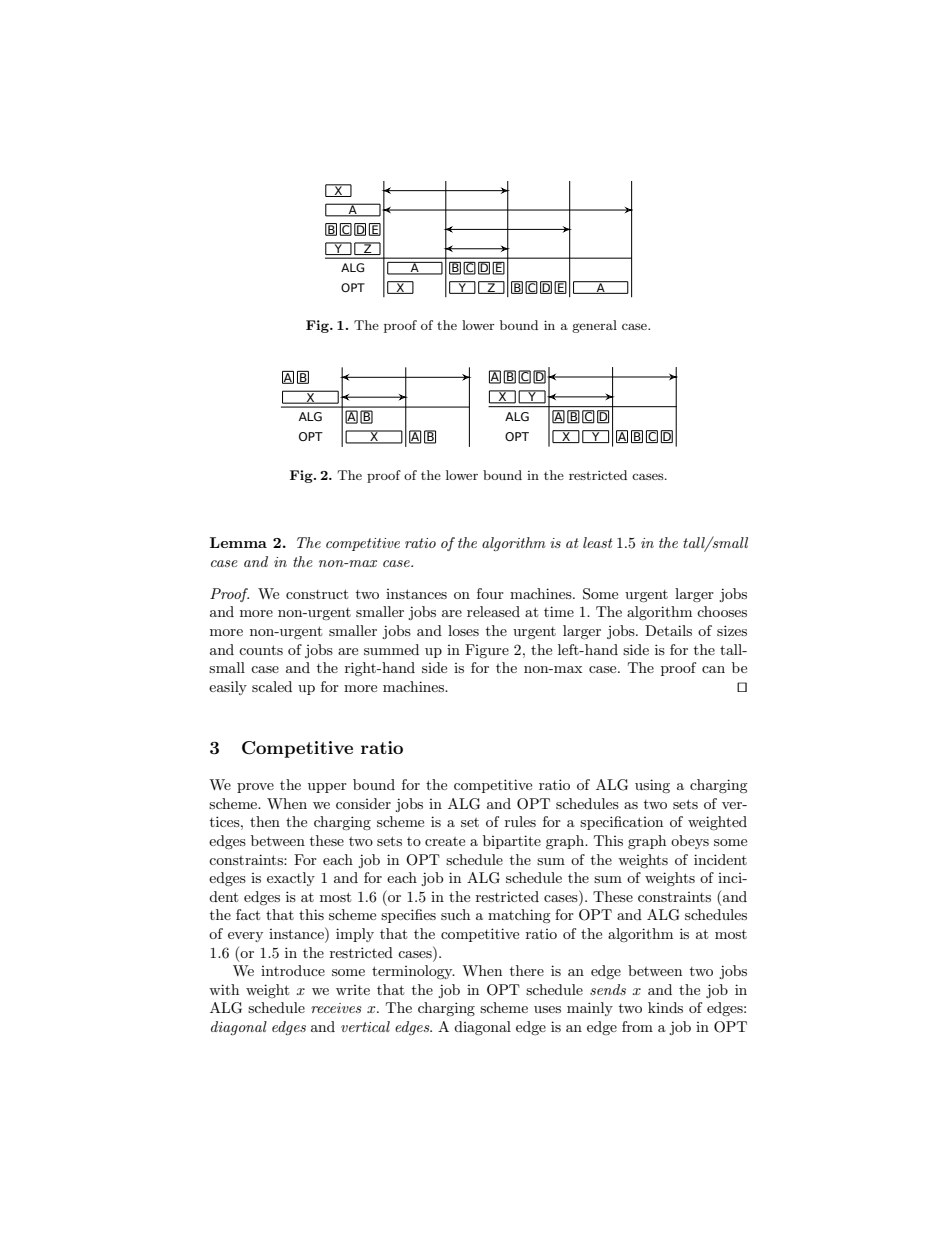  What do you see at coordinates (490, 593) in the screenshot?
I see `four` at bounding box center [490, 593].
